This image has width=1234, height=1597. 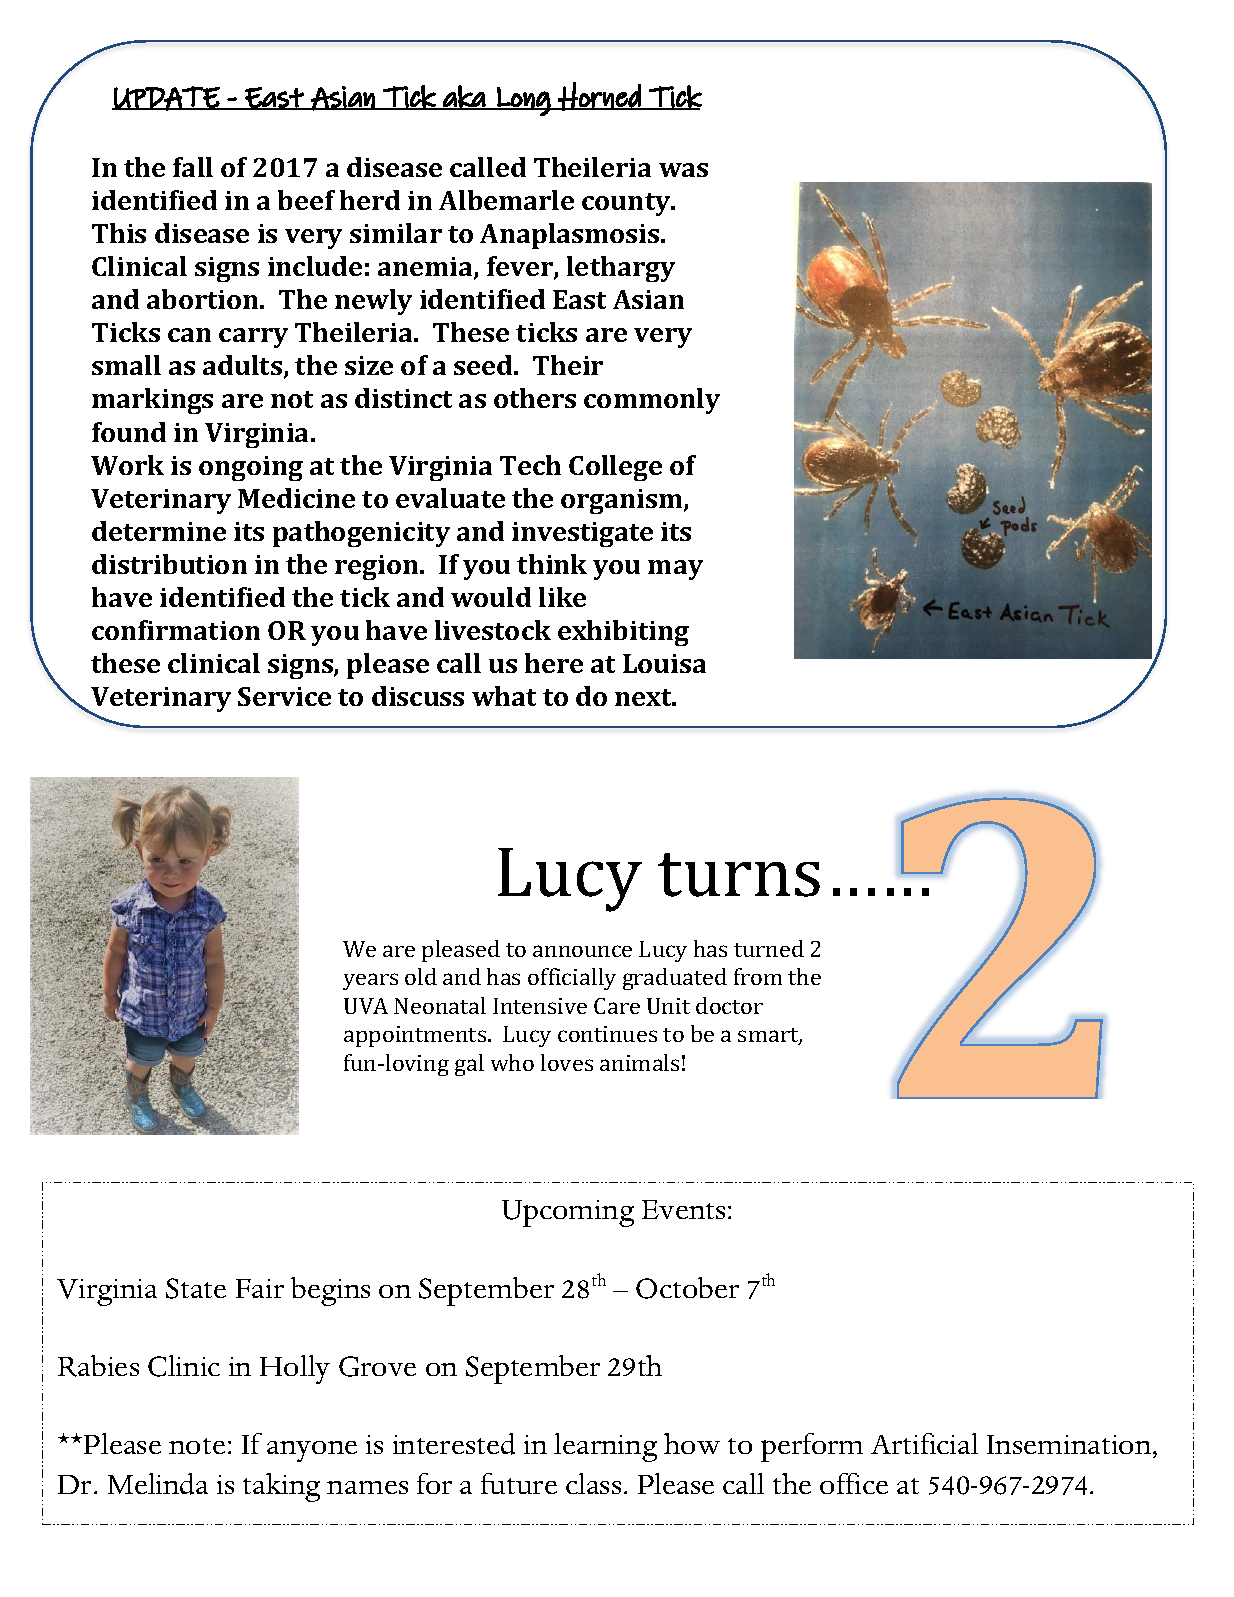 What do you see at coordinates (683, 170) in the image?
I see `was` at bounding box center [683, 170].
